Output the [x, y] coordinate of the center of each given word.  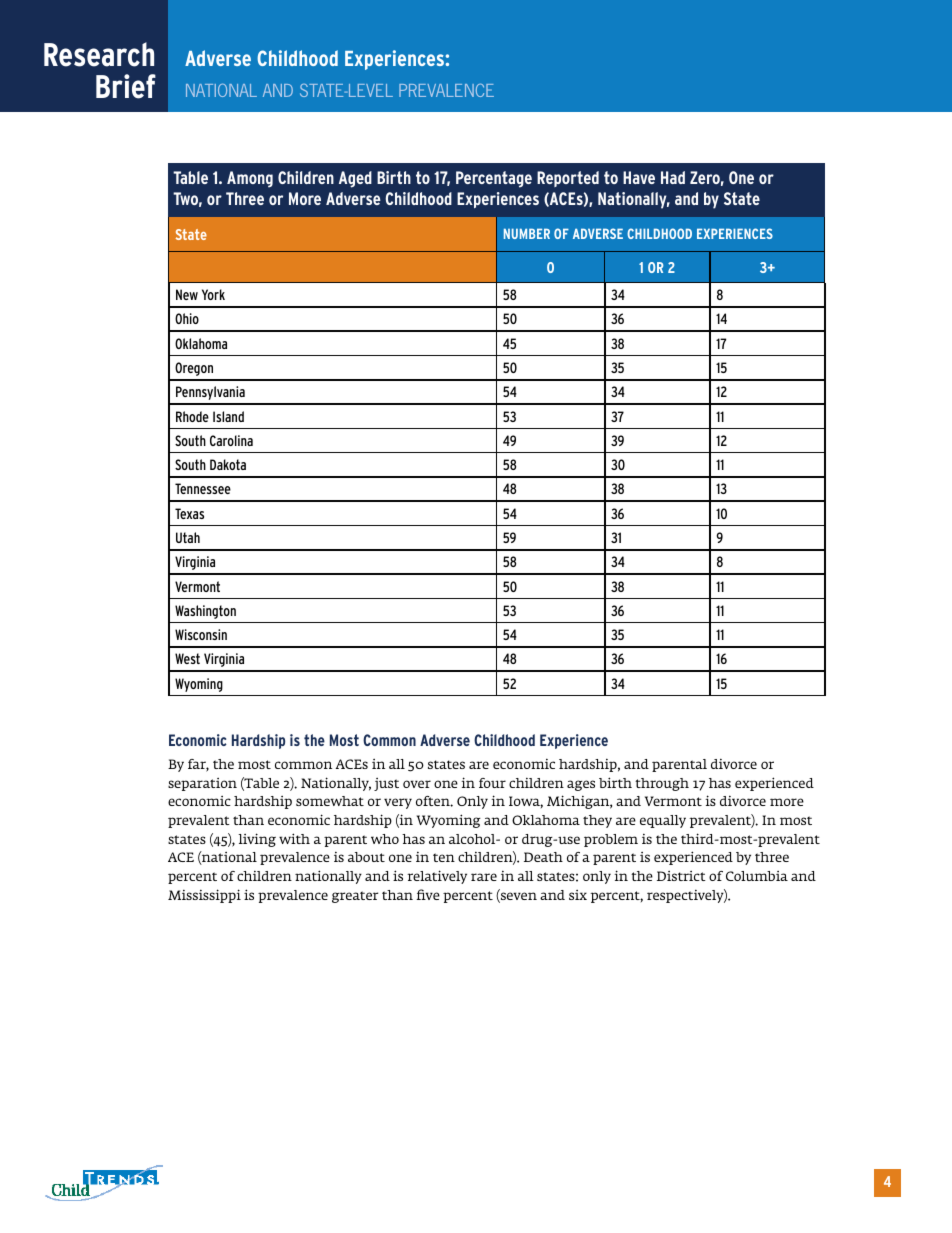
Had [673, 177]
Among [250, 179]
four [492, 783]
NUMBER [527, 233]
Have [639, 177]
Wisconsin [201, 634]
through [662, 784]
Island [228, 416]
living [257, 840]
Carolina [231, 440]
